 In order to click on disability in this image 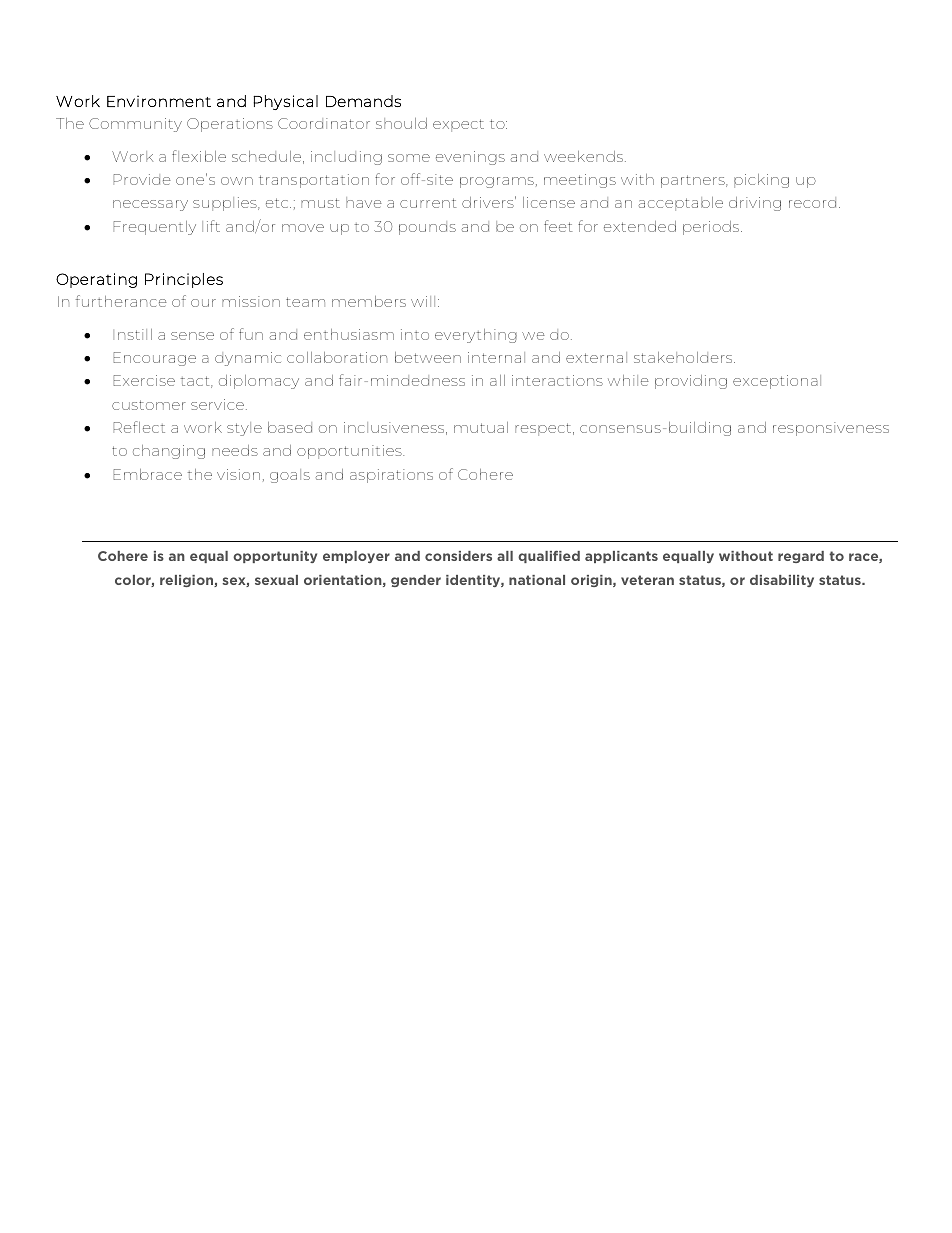, I will do `click(782, 581)`.
